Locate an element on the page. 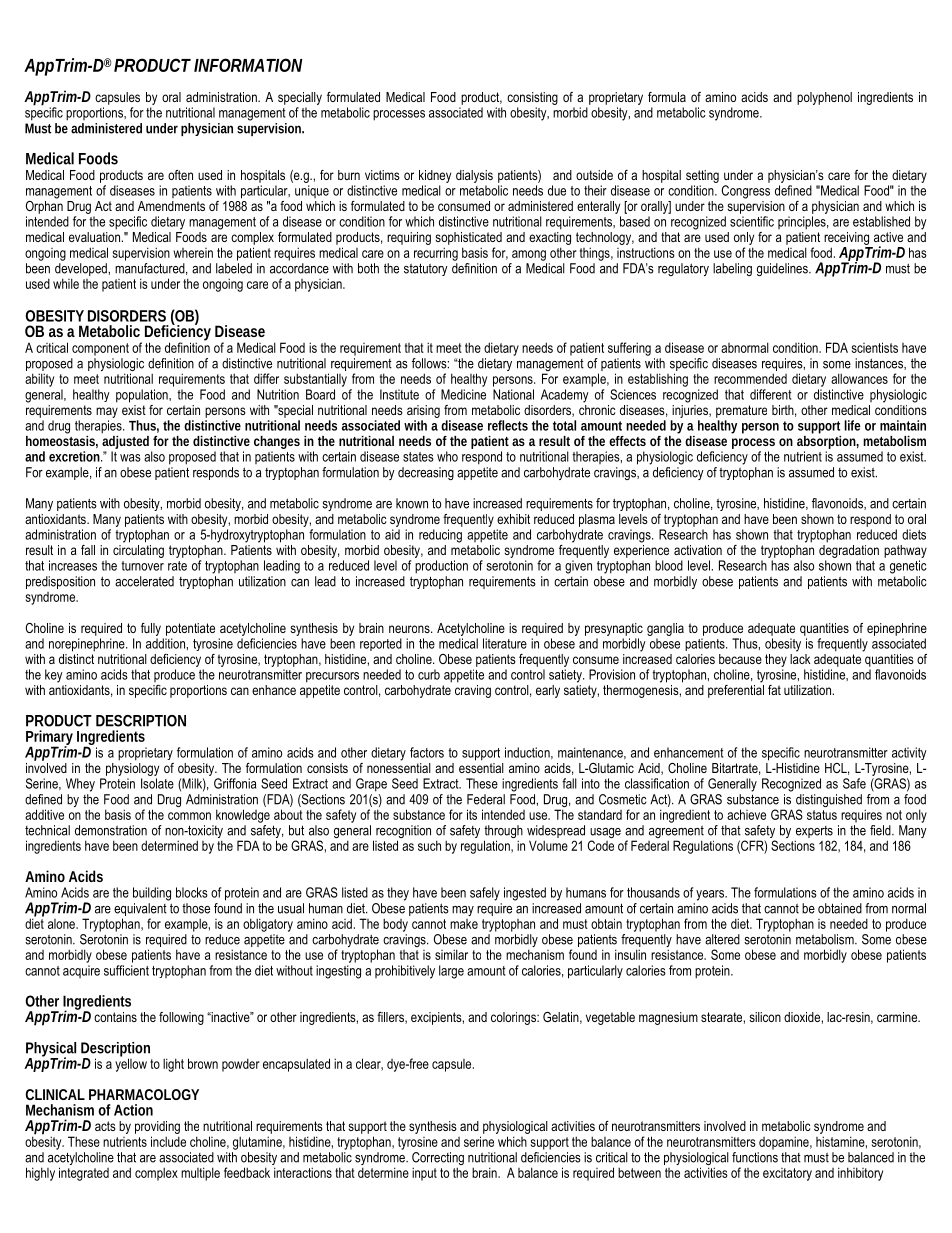 The image size is (952, 1233). INFORMATION is located at coordinates (248, 65).
